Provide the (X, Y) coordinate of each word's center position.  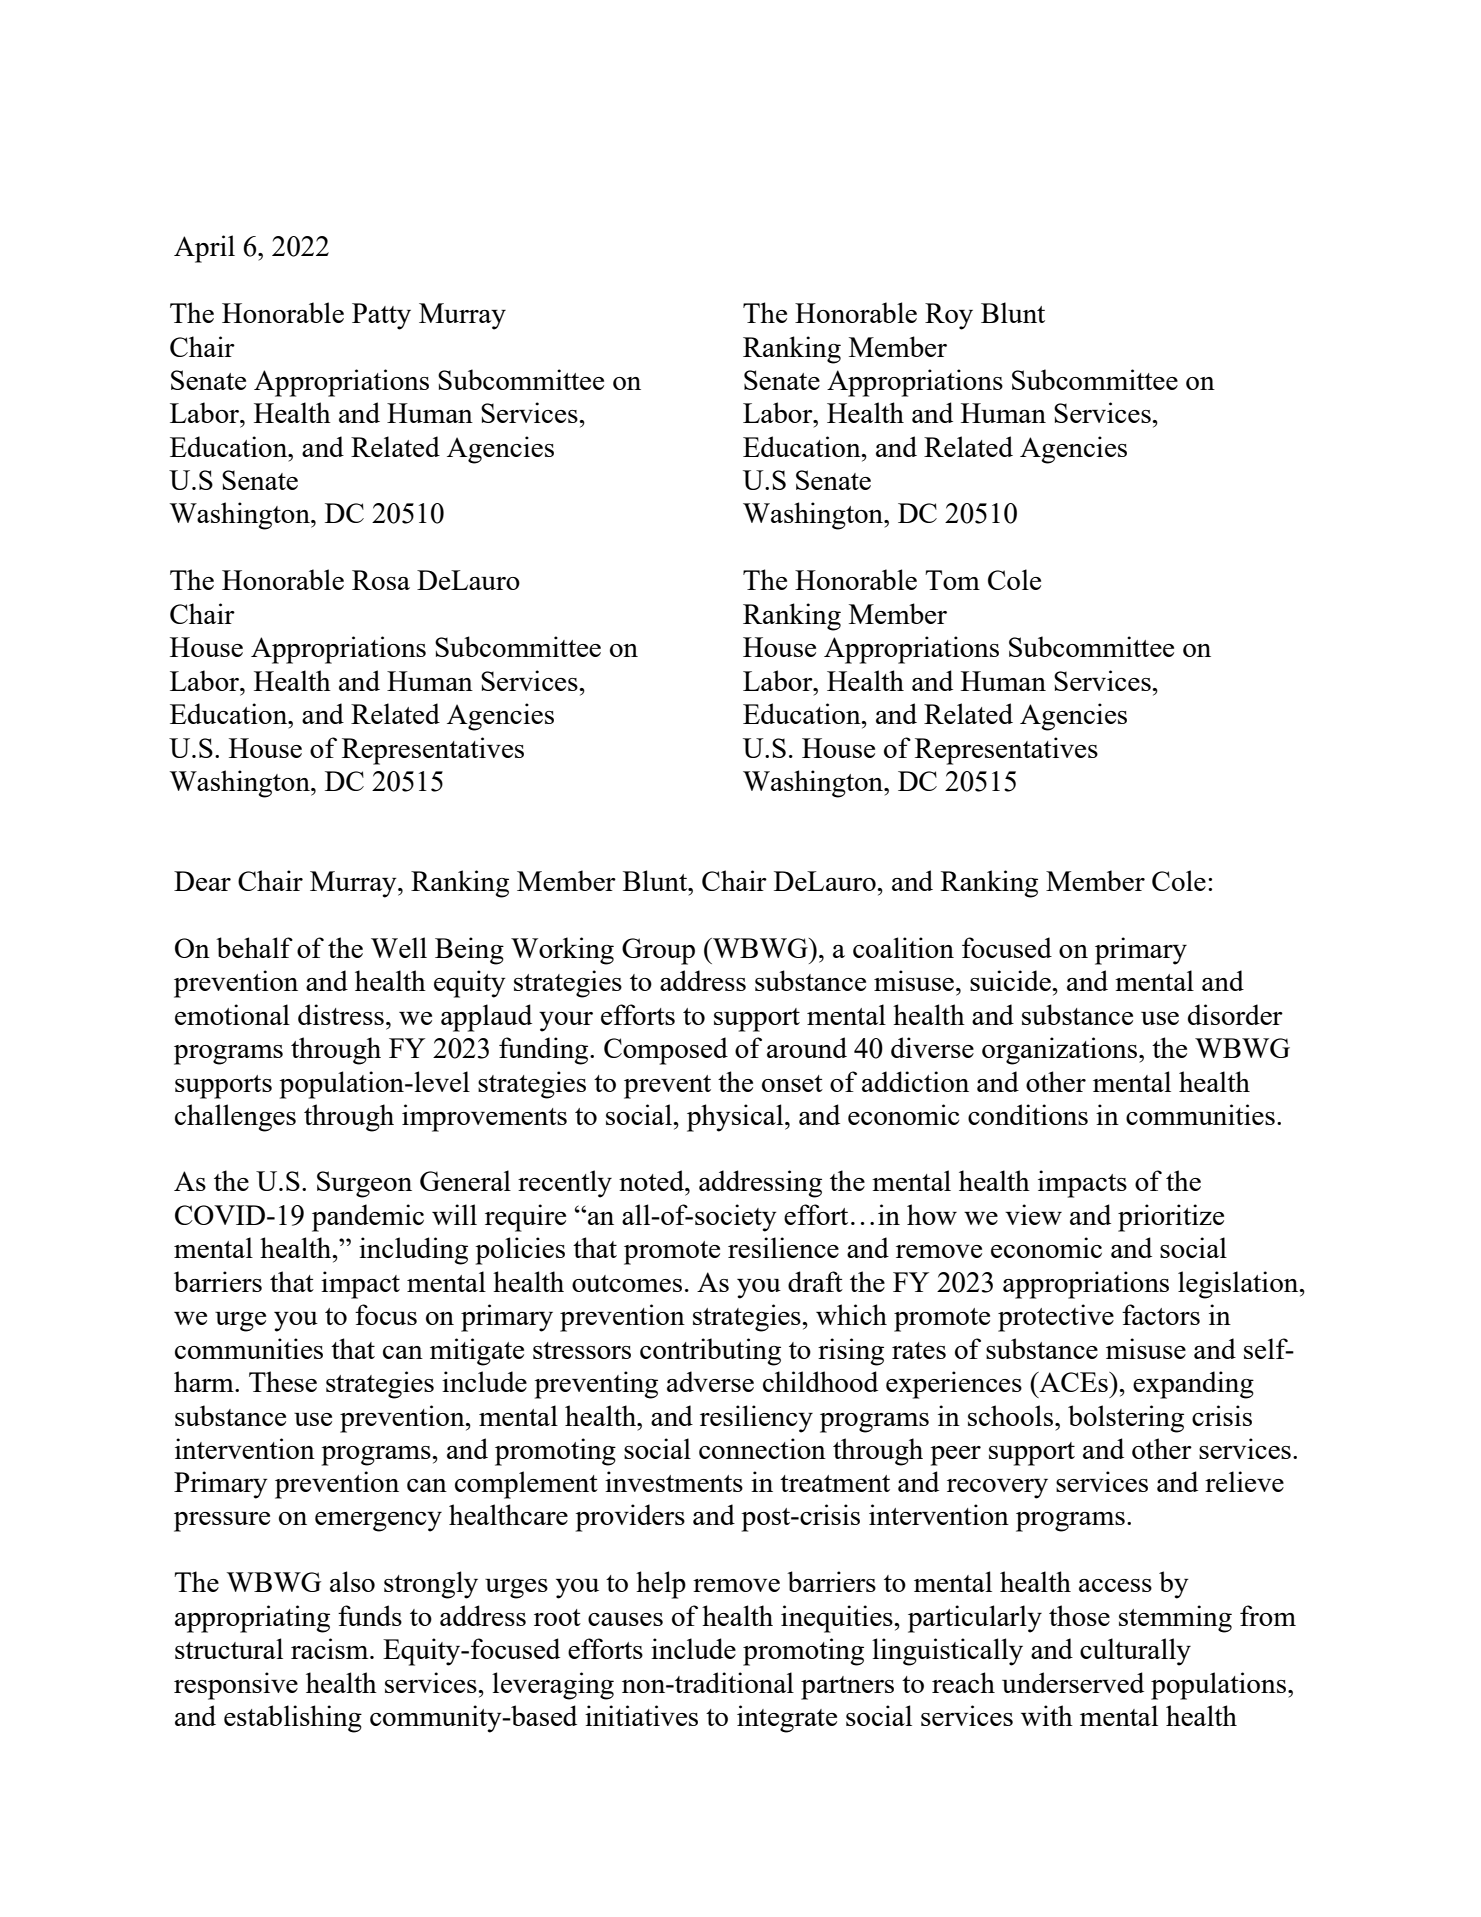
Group (658, 951)
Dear (202, 881)
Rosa (381, 580)
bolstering (1126, 1419)
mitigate (477, 1352)
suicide (1011, 980)
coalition (903, 947)
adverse (710, 1381)
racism (331, 1648)
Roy (949, 316)
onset (792, 1083)
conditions (1028, 1114)
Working (562, 951)
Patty (381, 316)
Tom (952, 580)
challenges (235, 1118)
